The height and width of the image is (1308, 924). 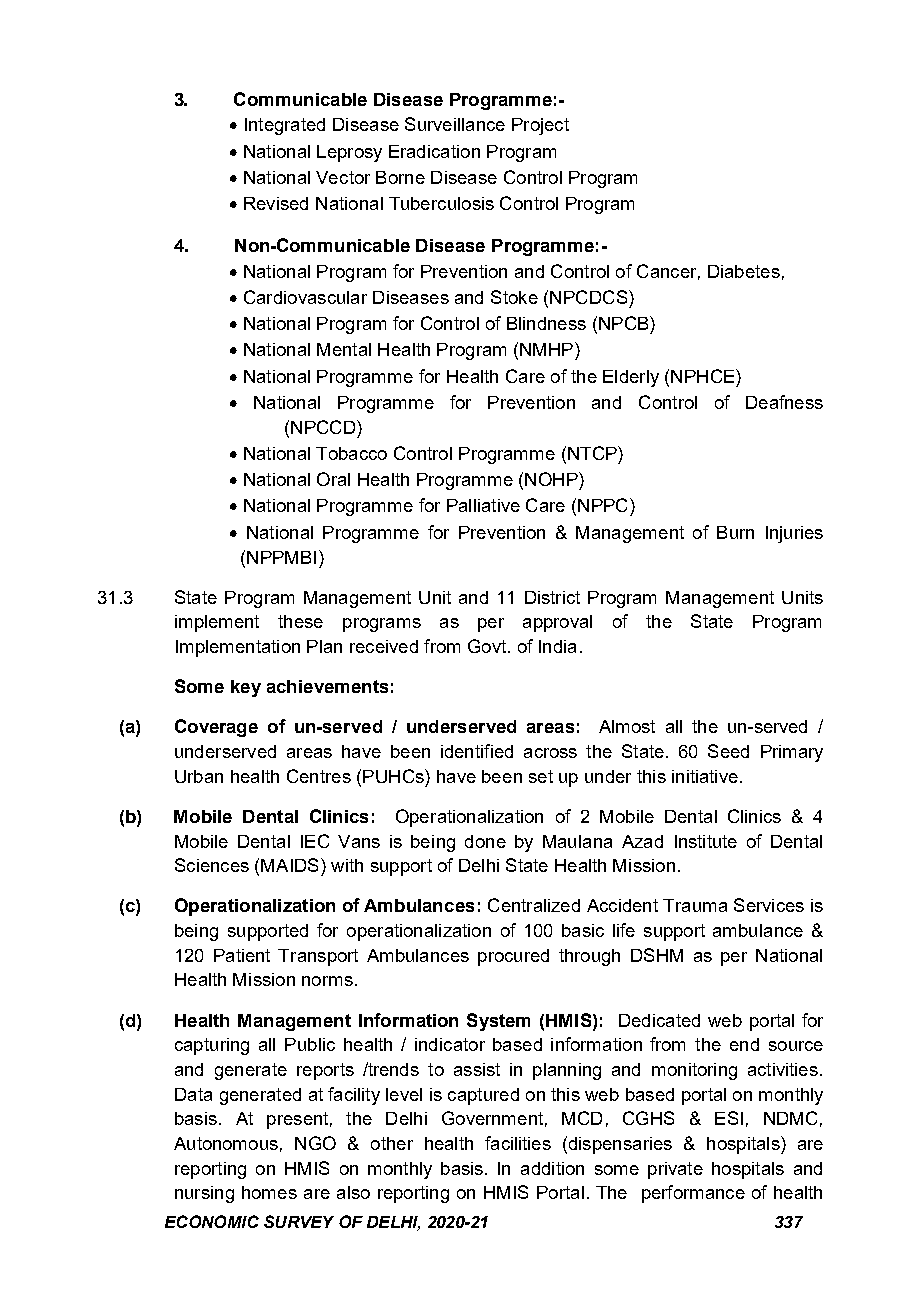 I want to click on procured, so click(x=513, y=957).
